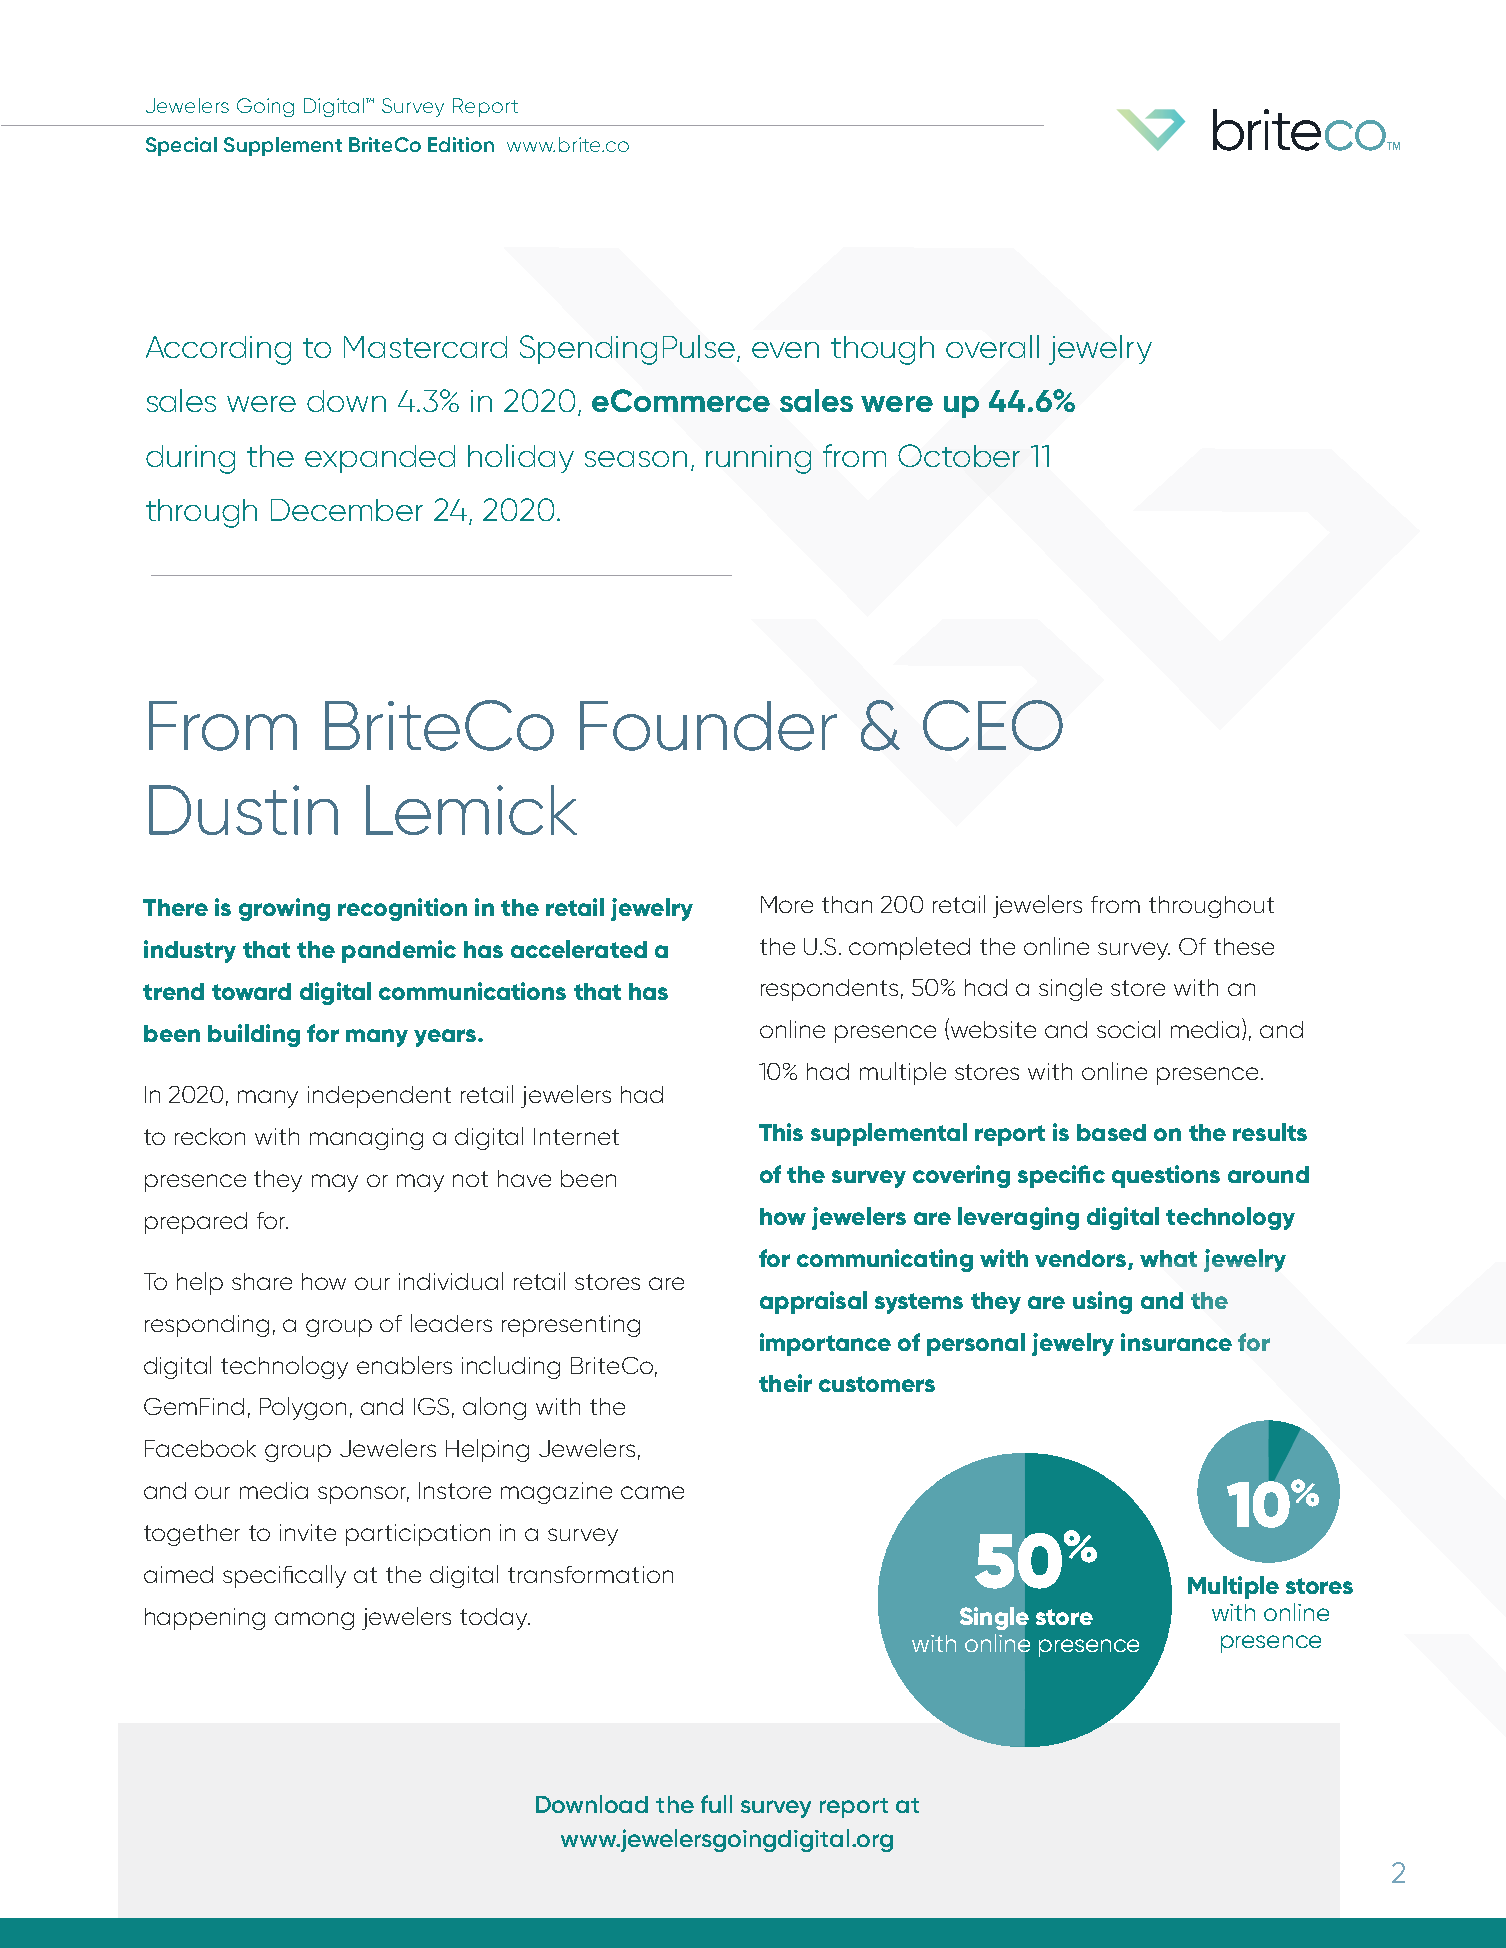 Image resolution: width=1506 pixels, height=1948 pixels. Describe the element at coordinates (785, 350) in the image. I see `even` at that location.
